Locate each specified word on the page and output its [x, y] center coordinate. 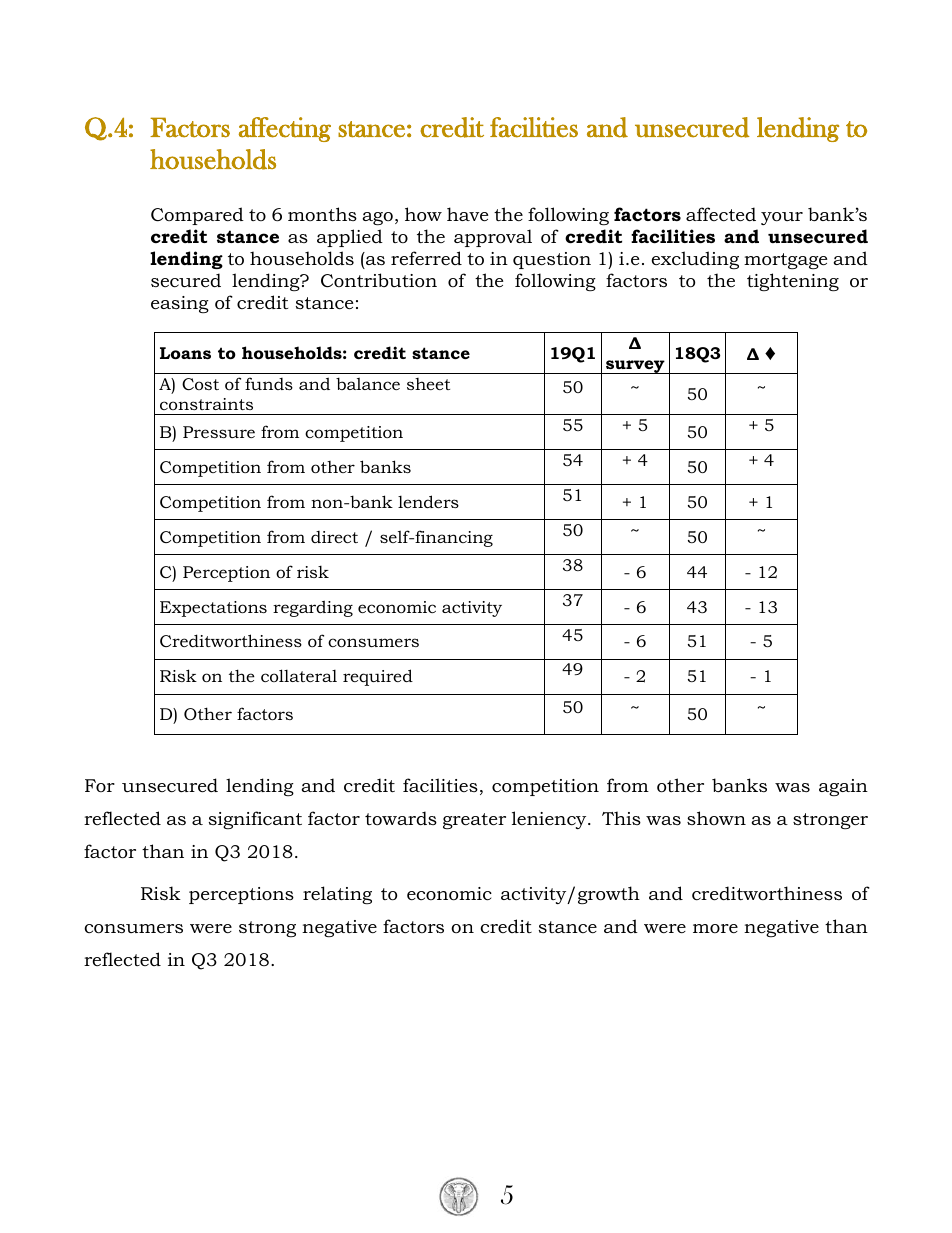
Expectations [213, 609]
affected [721, 214]
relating [337, 895]
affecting [285, 129]
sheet [428, 384]
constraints [206, 404]
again [843, 787]
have [467, 214]
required [378, 677]
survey [635, 367]
